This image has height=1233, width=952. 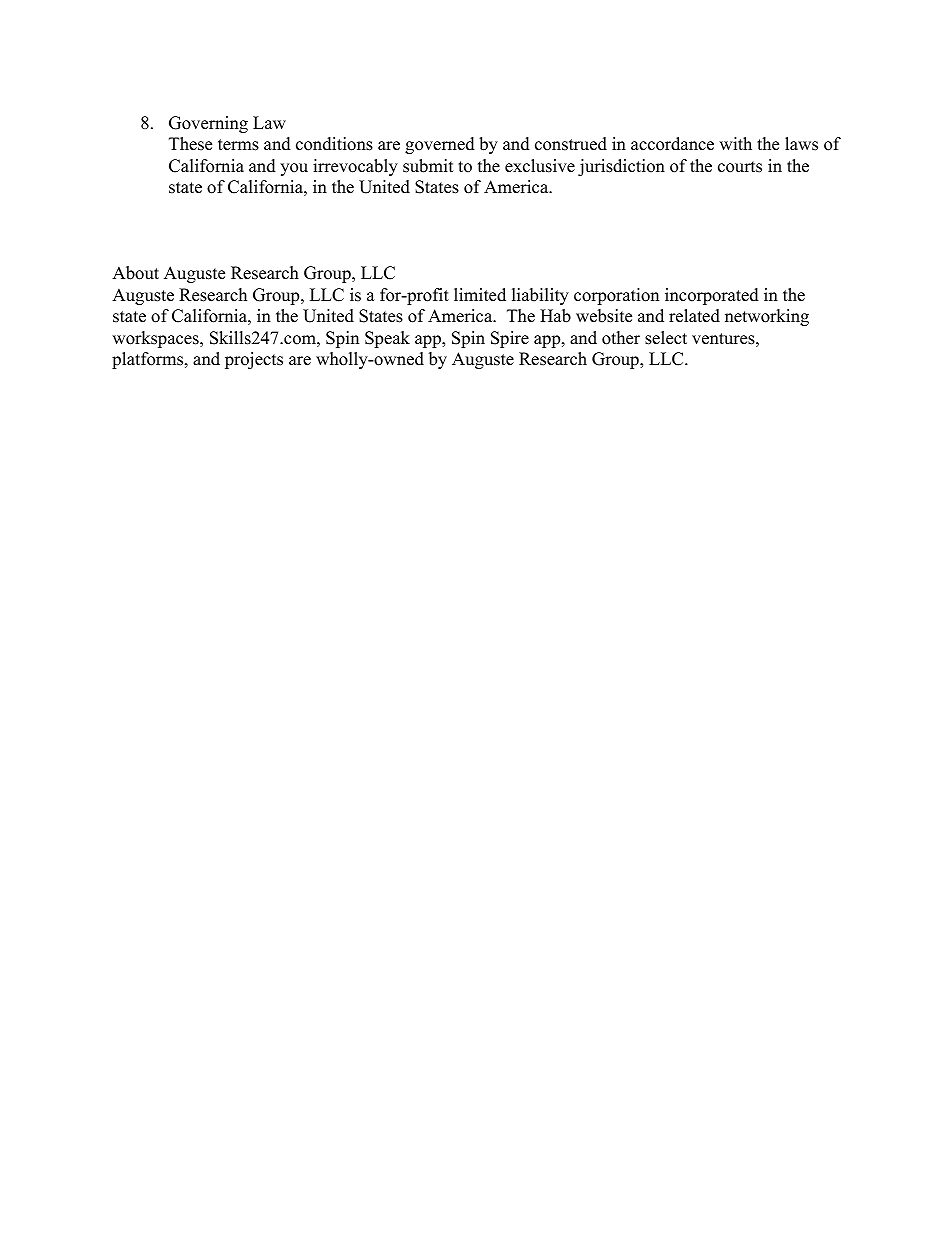 What do you see at coordinates (694, 316) in the image?
I see `related` at bounding box center [694, 316].
